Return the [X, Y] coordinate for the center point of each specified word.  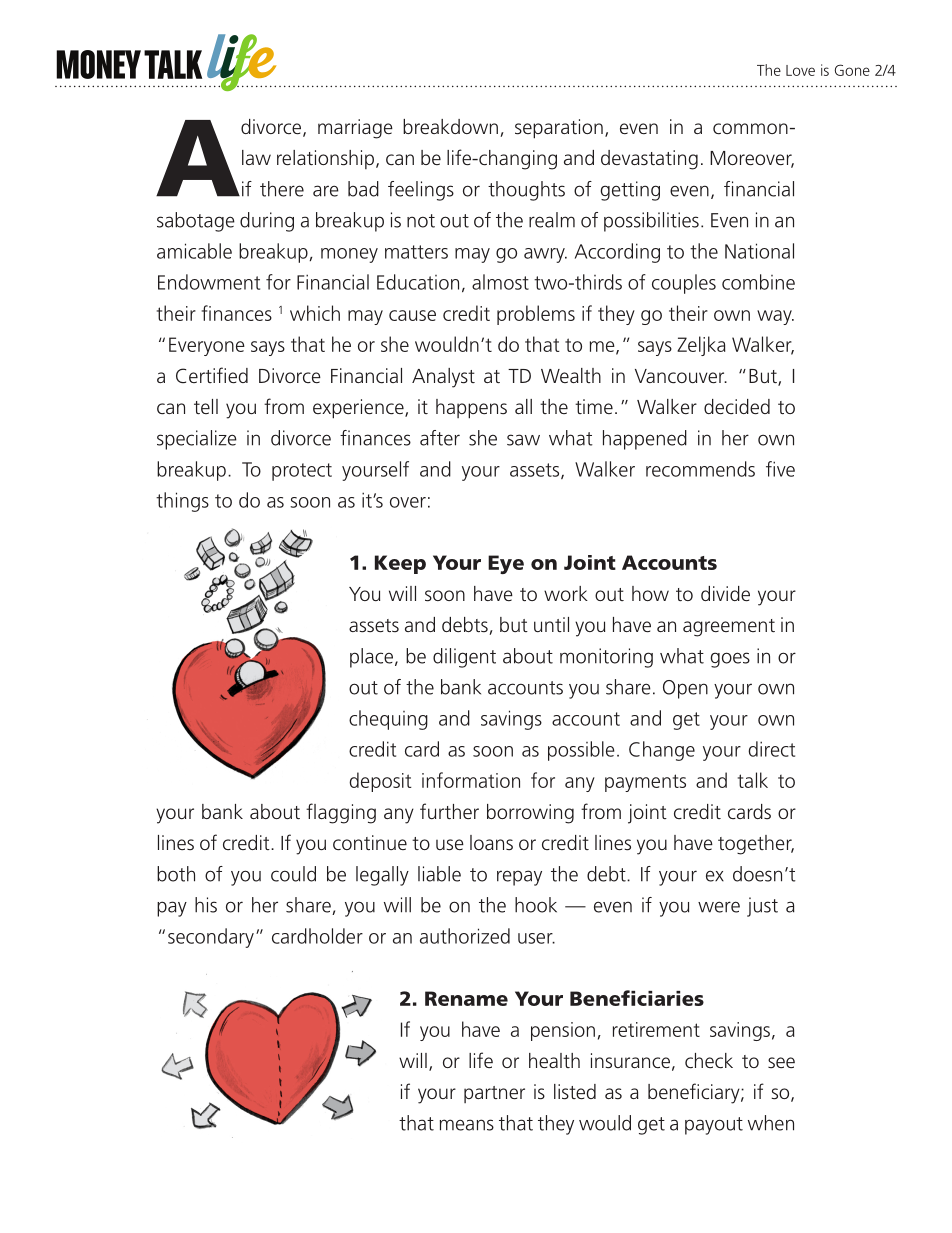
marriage [355, 129]
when [771, 1123]
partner [494, 1094]
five [780, 469]
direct [771, 749]
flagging [341, 813]
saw [523, 440]
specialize [197, 440]
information [471, 780]
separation [559, 129]
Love [800, 70]
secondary [211, 938]
